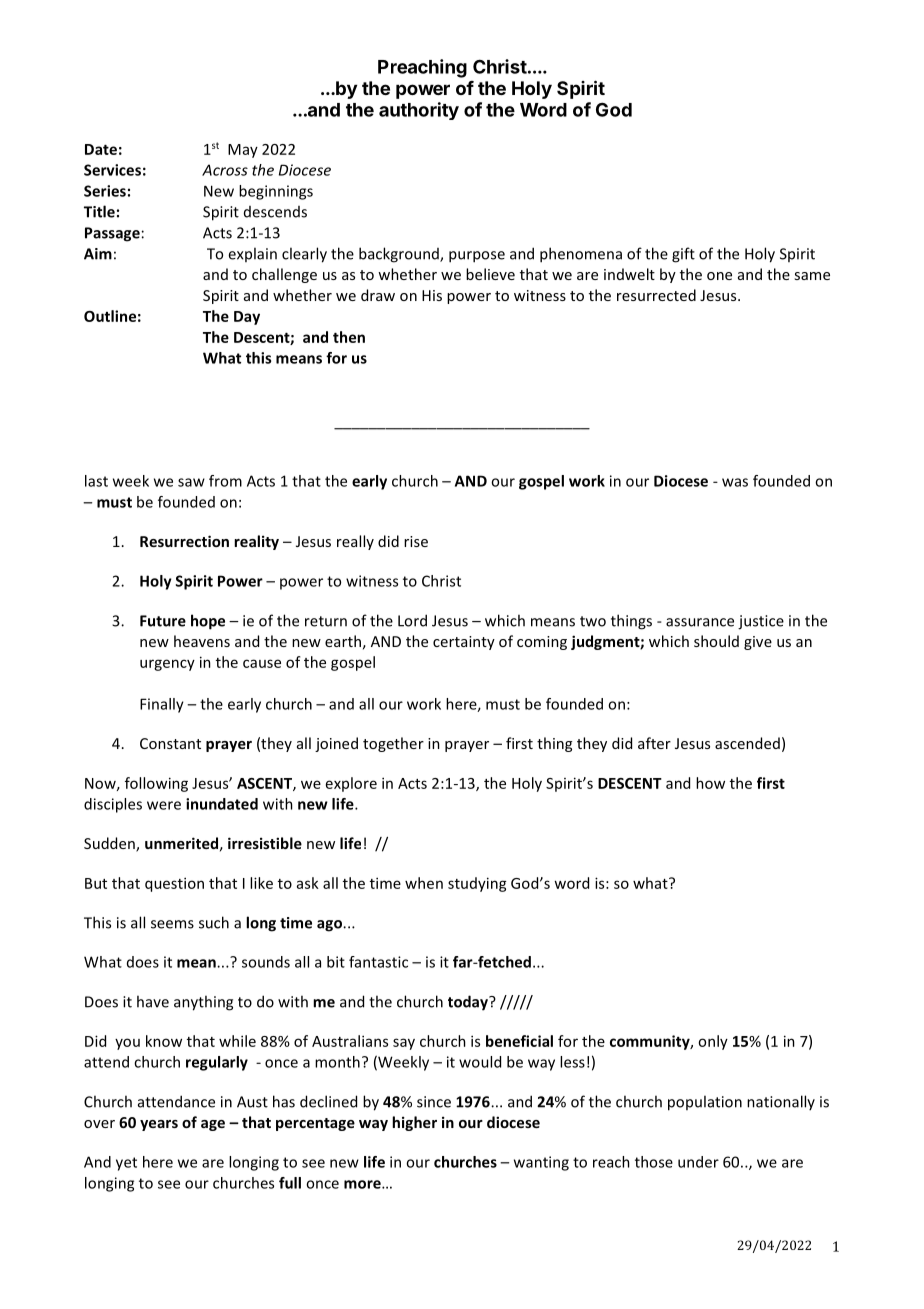  Describe the element at coordinates (716, 641) in the screenshot. I see `should` at that location.
